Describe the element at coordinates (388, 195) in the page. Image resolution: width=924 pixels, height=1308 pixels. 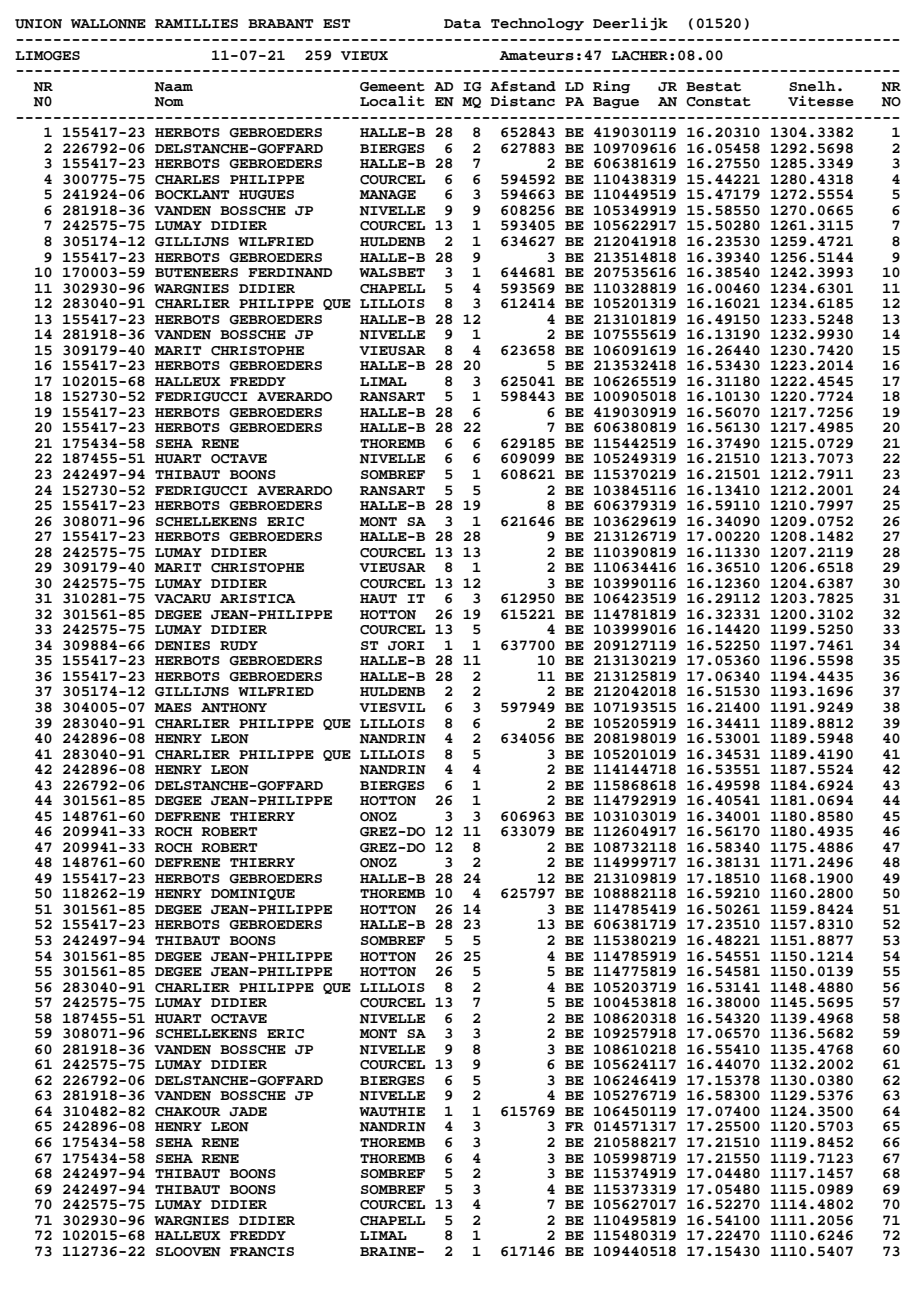
I see `MANAGE` at that location.
